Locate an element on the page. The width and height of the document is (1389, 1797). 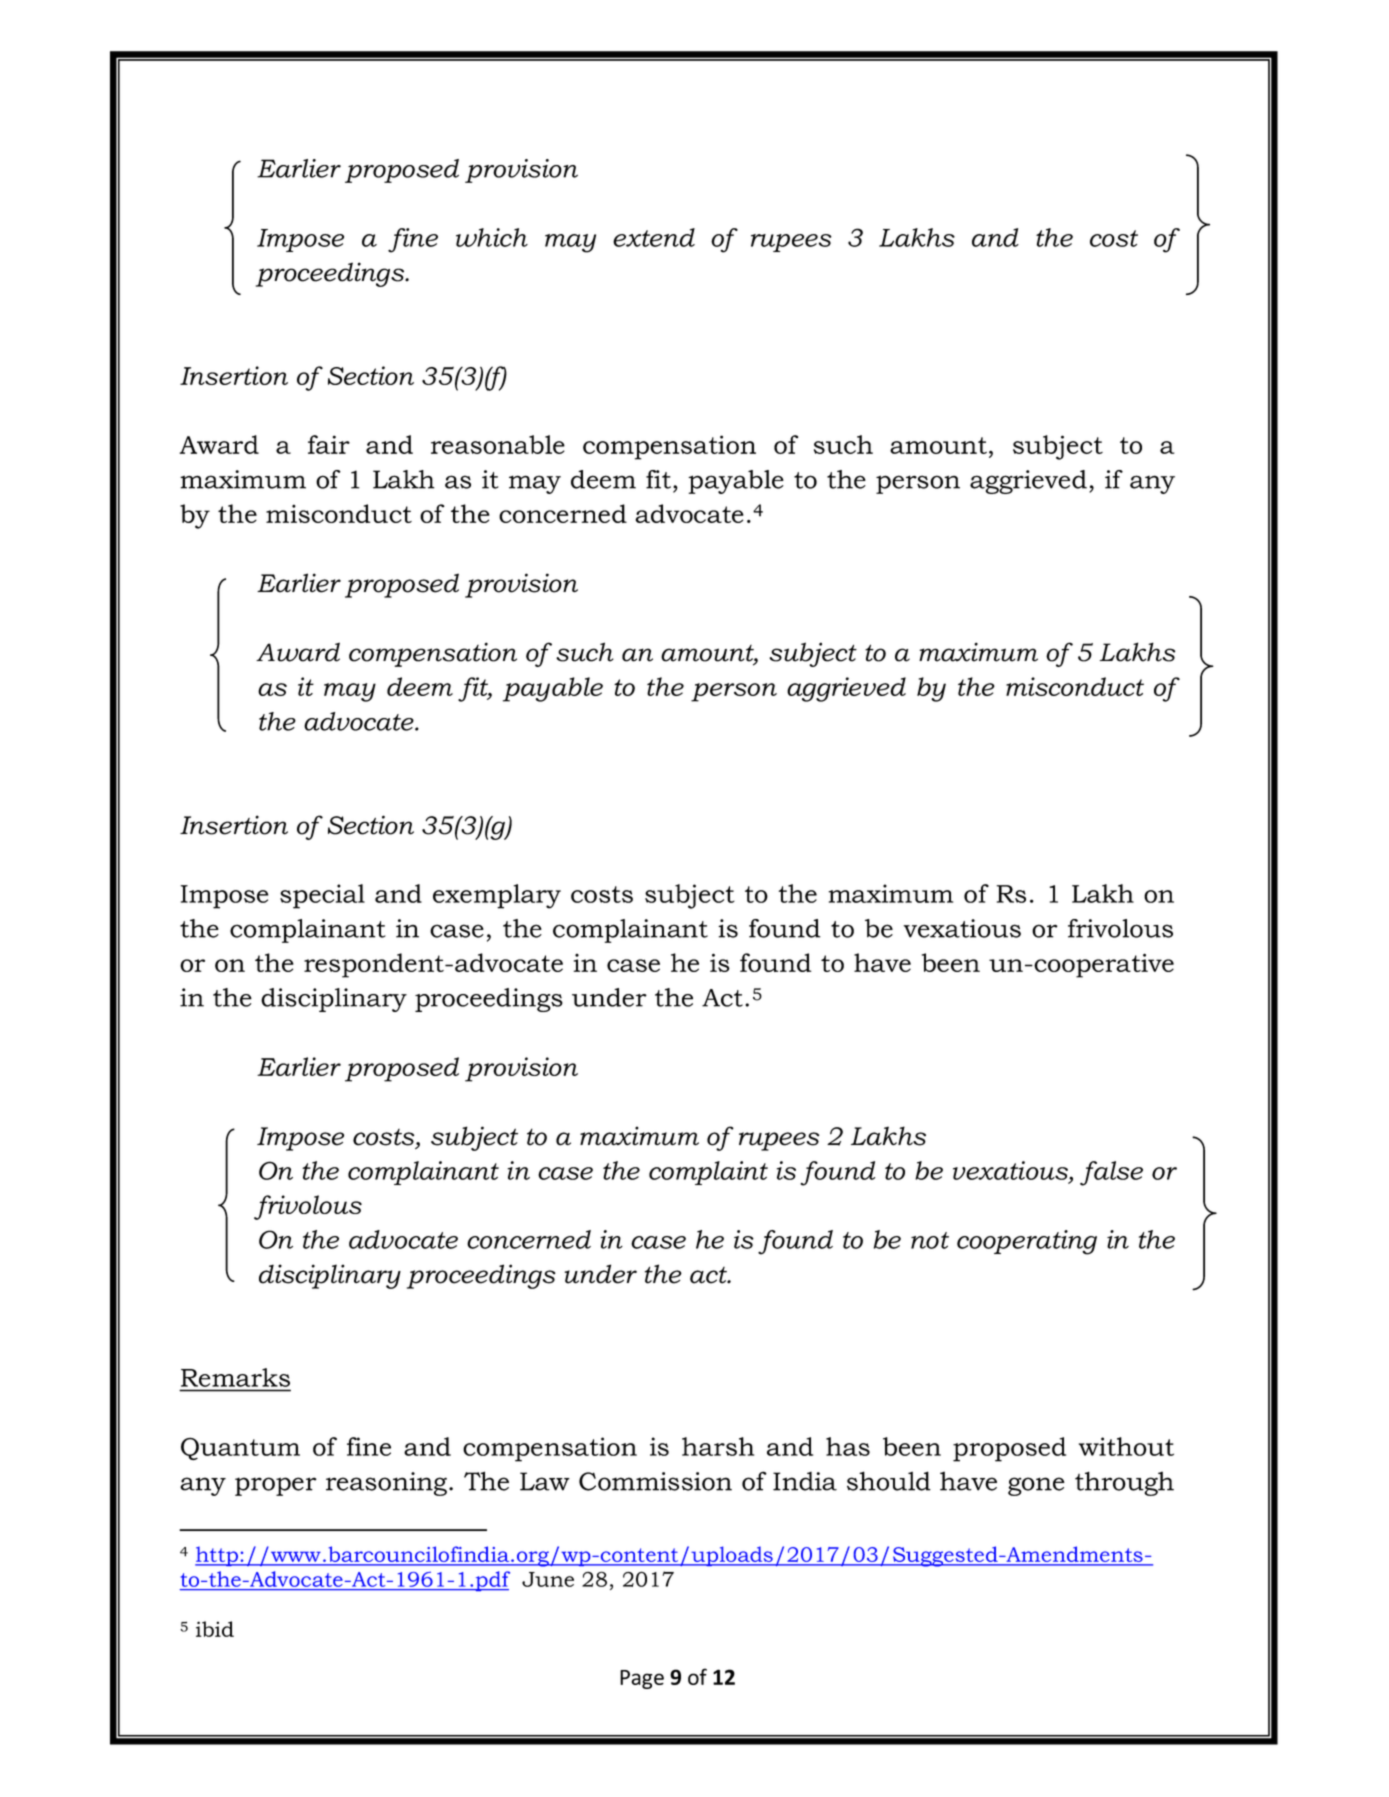
which is located at coordinates (492, 237).
